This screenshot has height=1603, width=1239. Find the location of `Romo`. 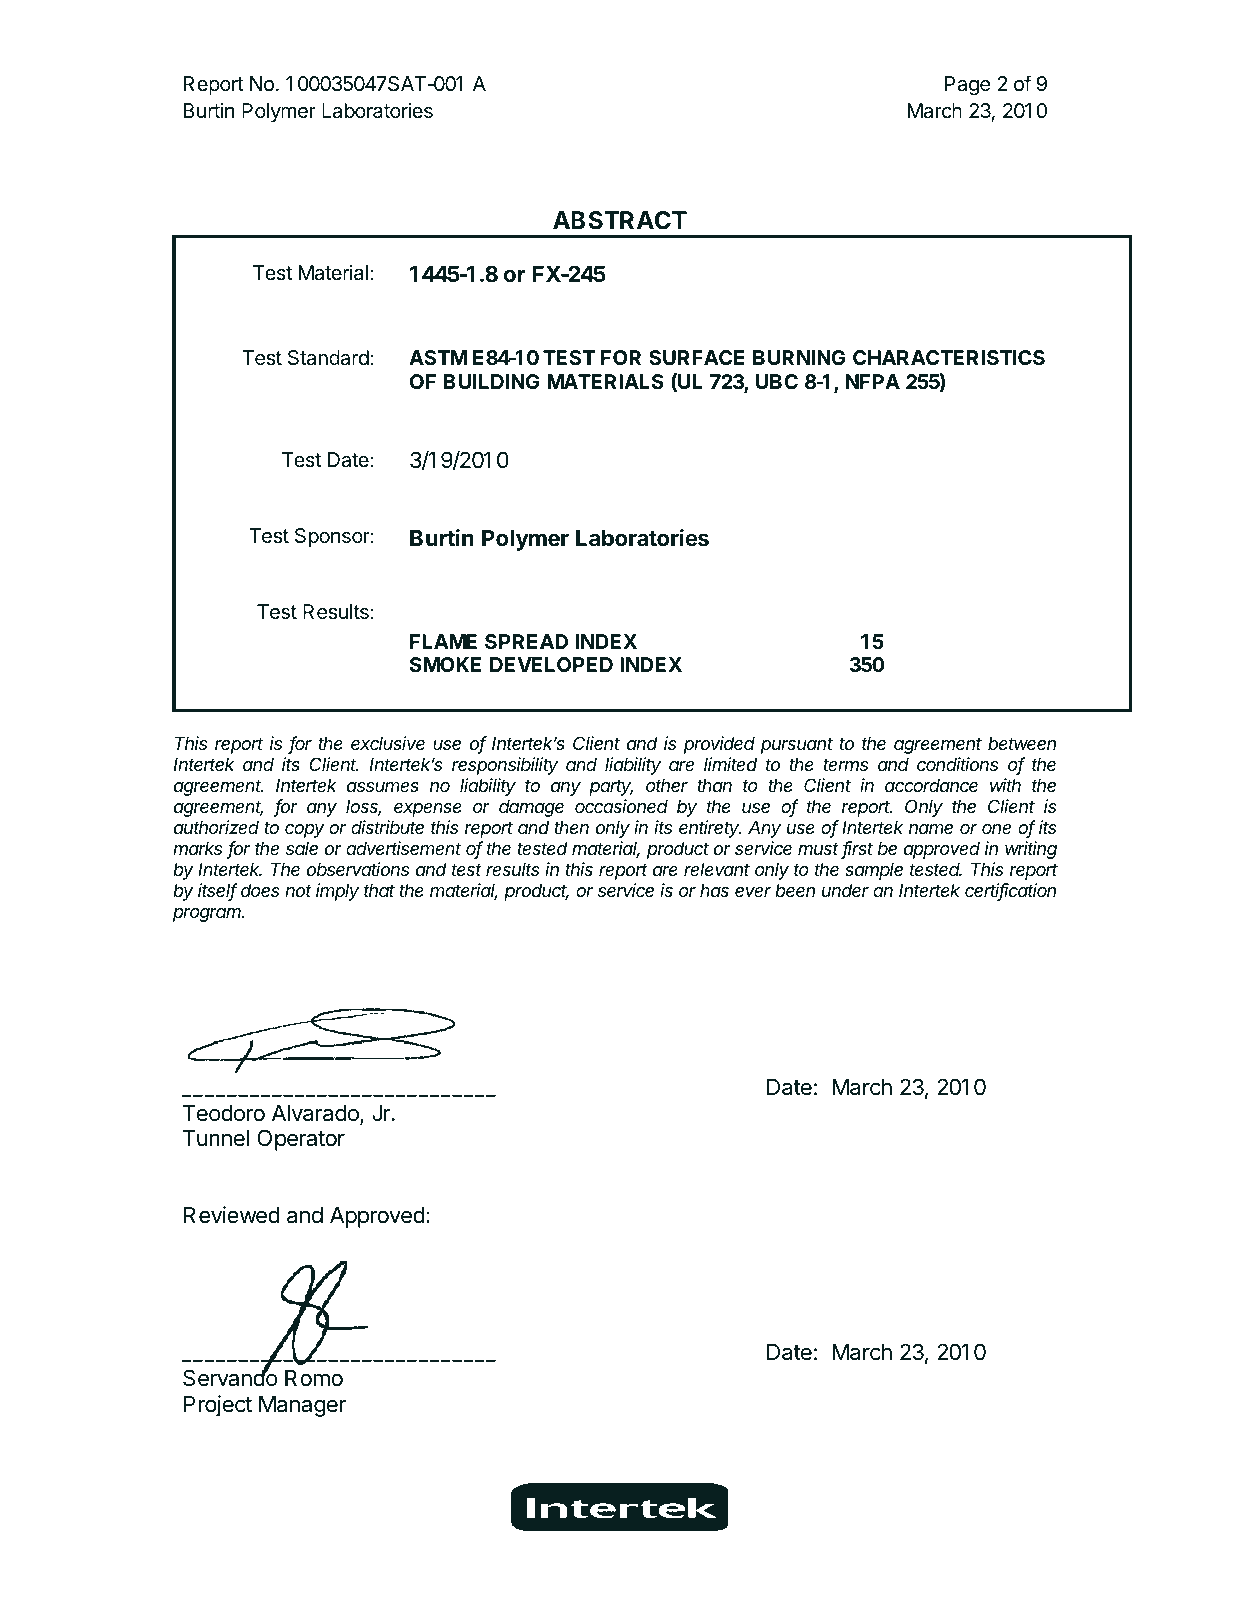

Romo is located at coordinates (314, 1378).
